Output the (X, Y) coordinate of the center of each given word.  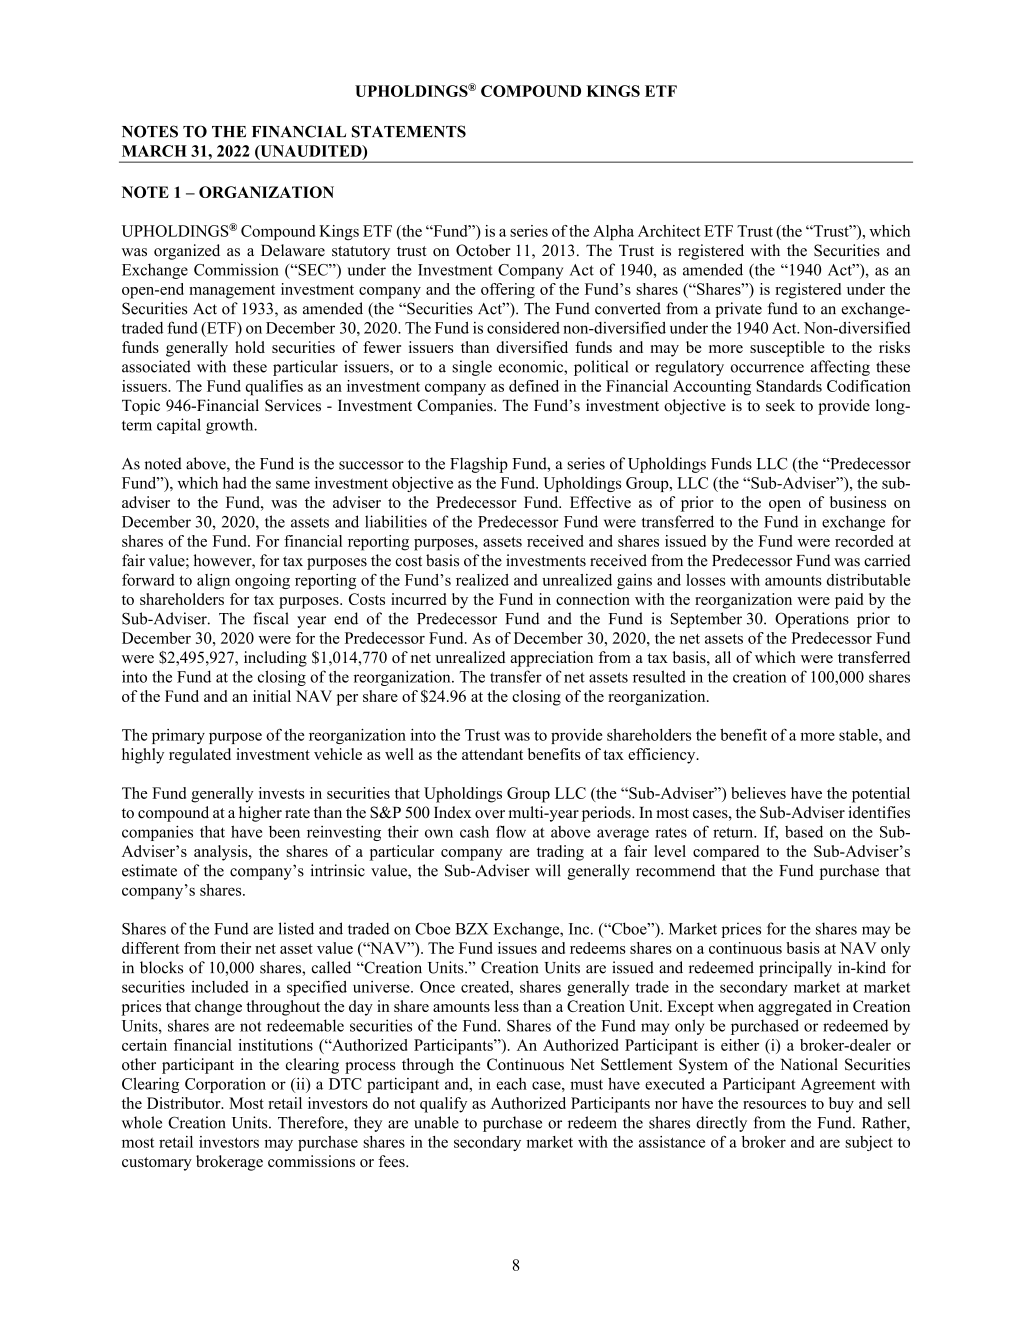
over (490, 814)
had (235, 483)
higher (260, 814)
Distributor (185, 1103)
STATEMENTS (409, 131)
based (804, 832)
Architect (669, 231)
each (511, 1084)
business (858, 502)
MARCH (154, 151)
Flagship (479, 465)
